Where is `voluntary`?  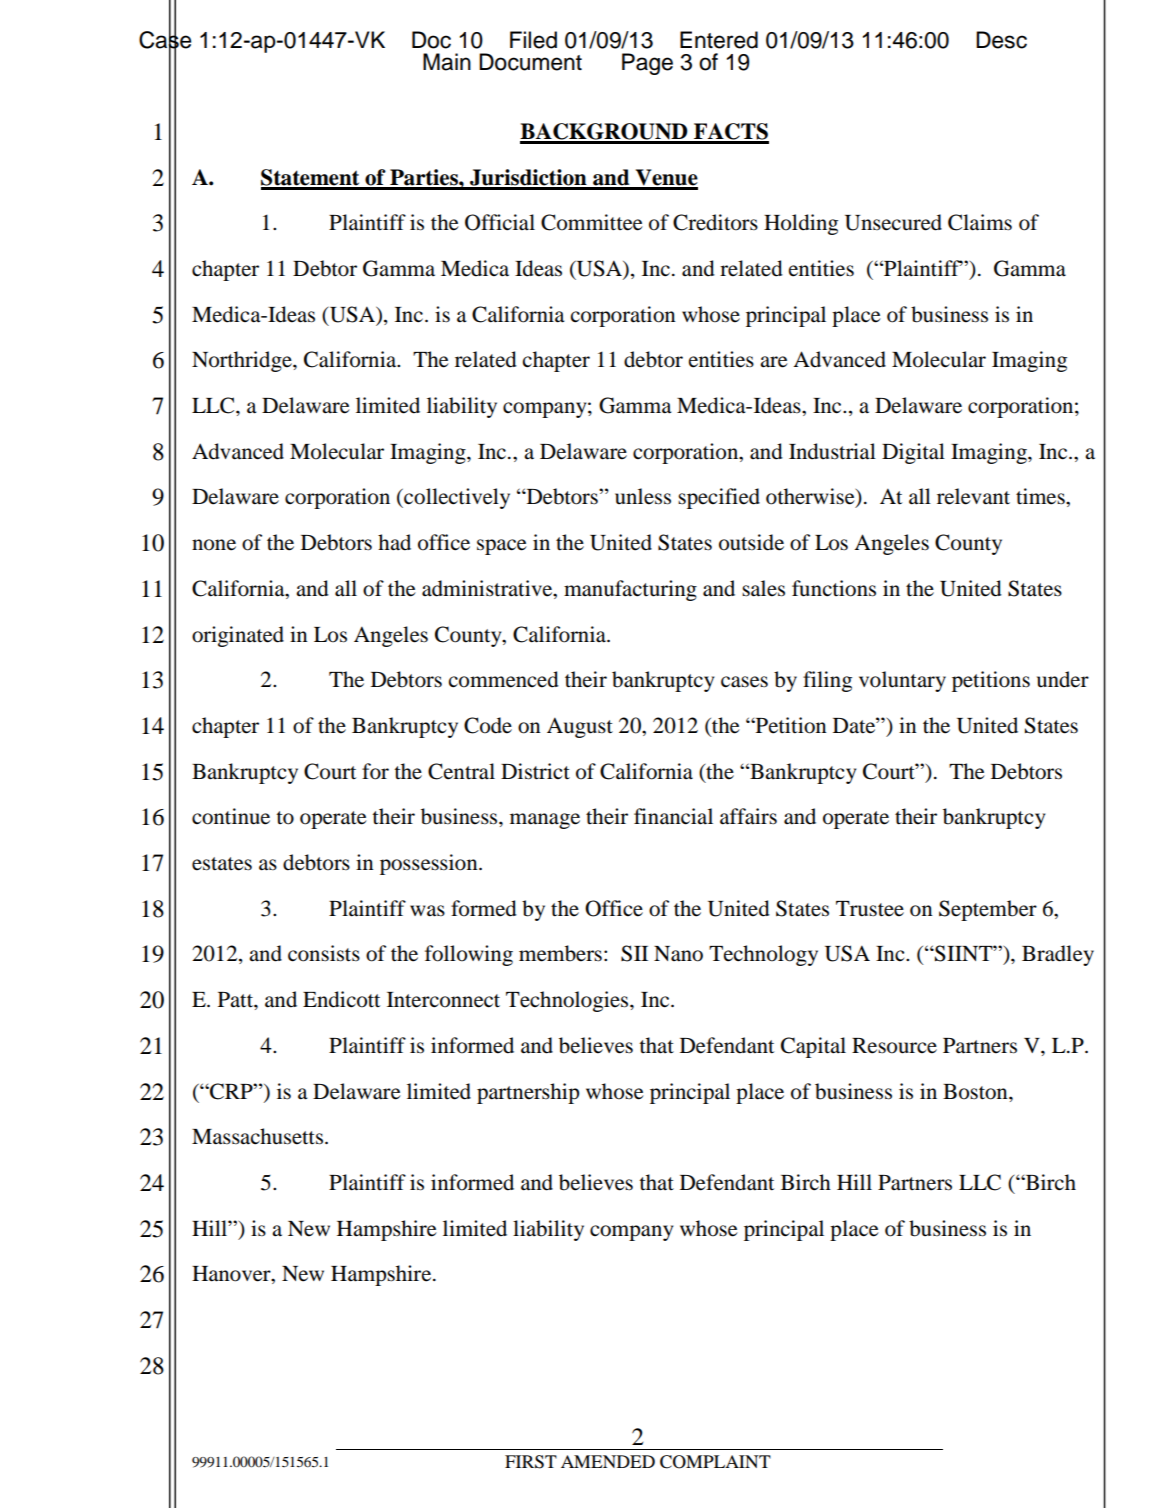 voluntary is located at coordinates (902, 681).
